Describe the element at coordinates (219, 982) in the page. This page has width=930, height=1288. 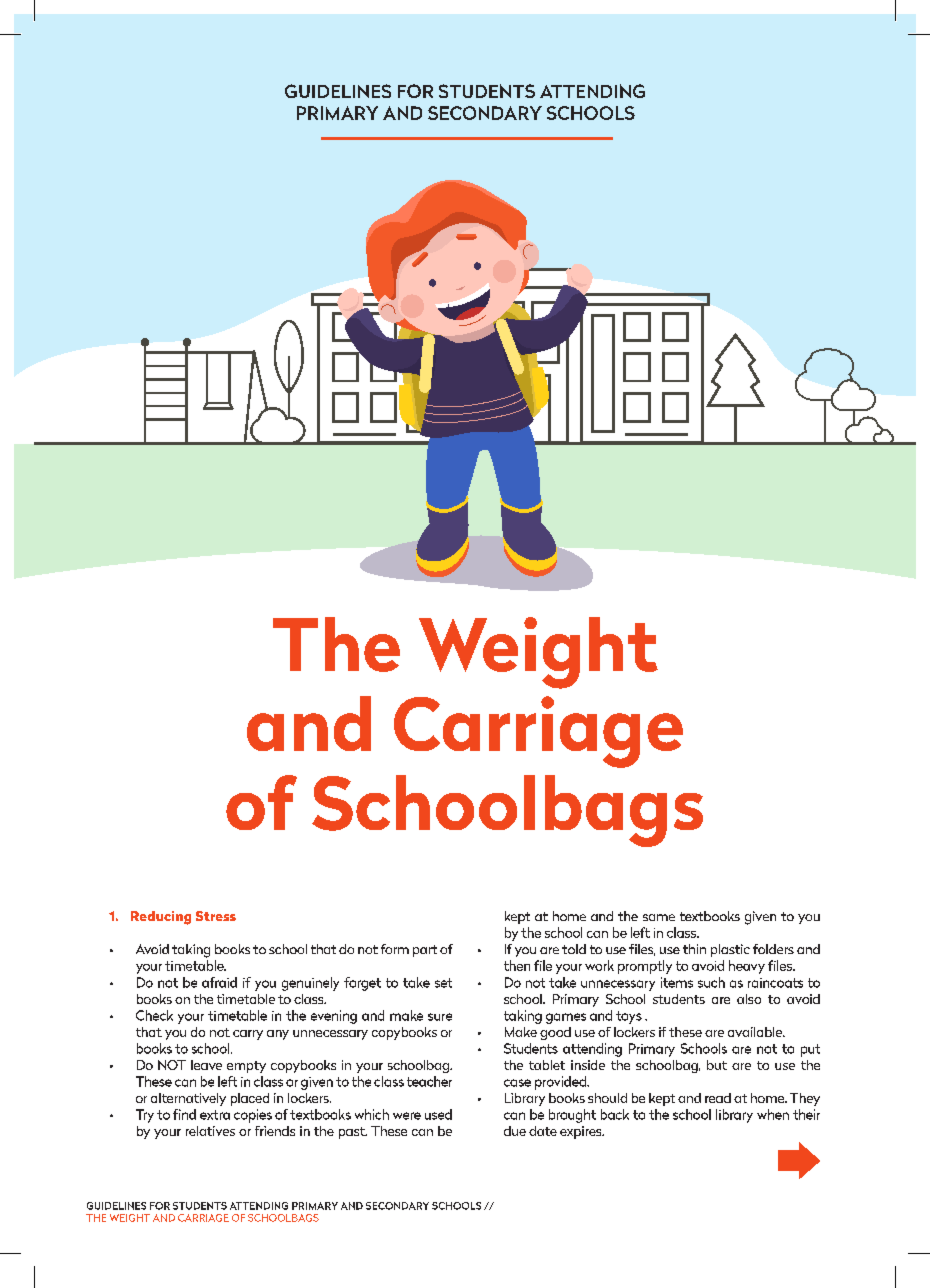
I see `afraid` at that location.
